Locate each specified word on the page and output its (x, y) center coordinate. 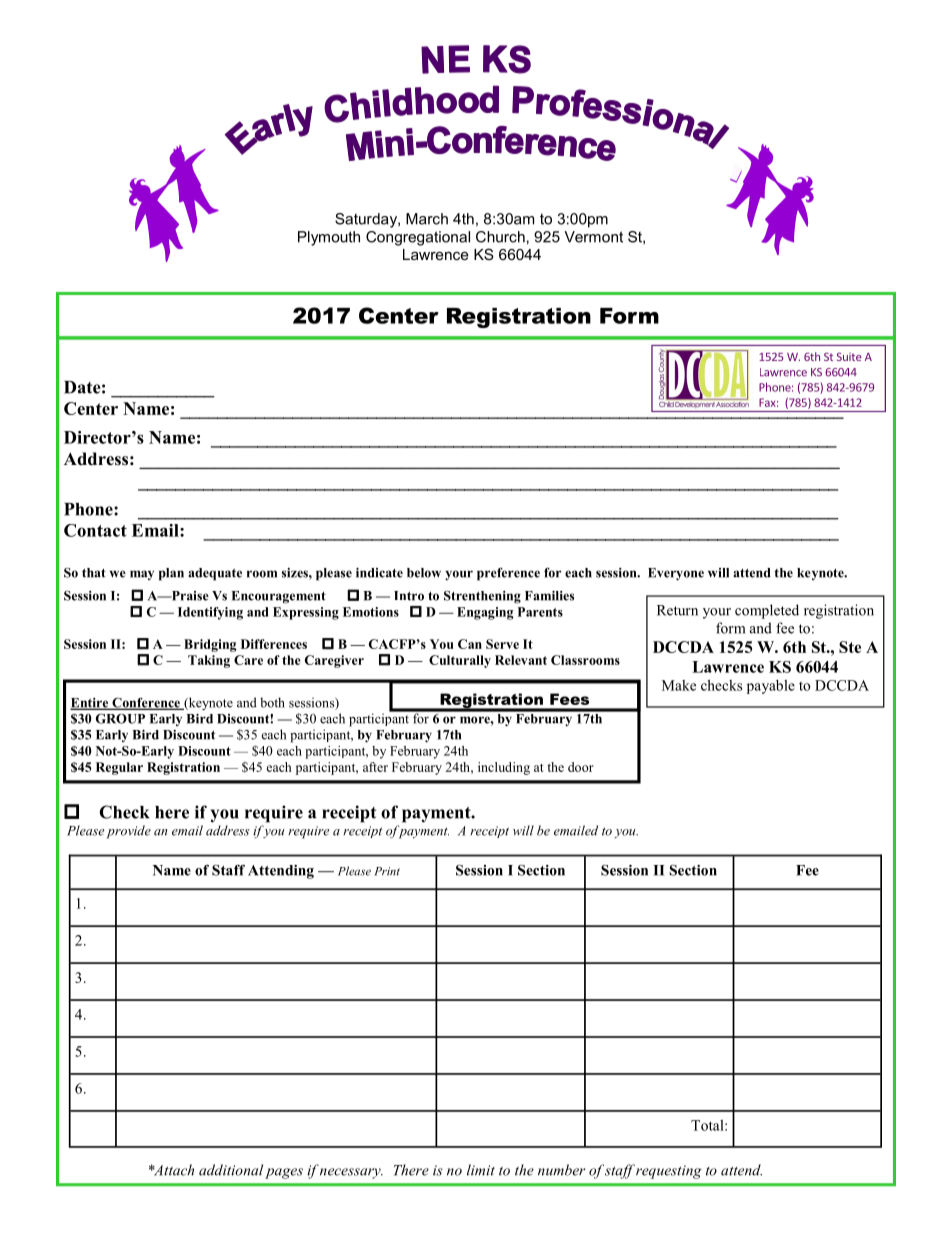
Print (387, 871)
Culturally (460, 661)
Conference (146, 703)
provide (128, 832)
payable (771, 687)
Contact (95, 530)
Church (500, 237)
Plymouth (329, 238)
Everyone (676, 574)
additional (231, 1170)
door (581, 767)
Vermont (593, 237)
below (424, 573)
